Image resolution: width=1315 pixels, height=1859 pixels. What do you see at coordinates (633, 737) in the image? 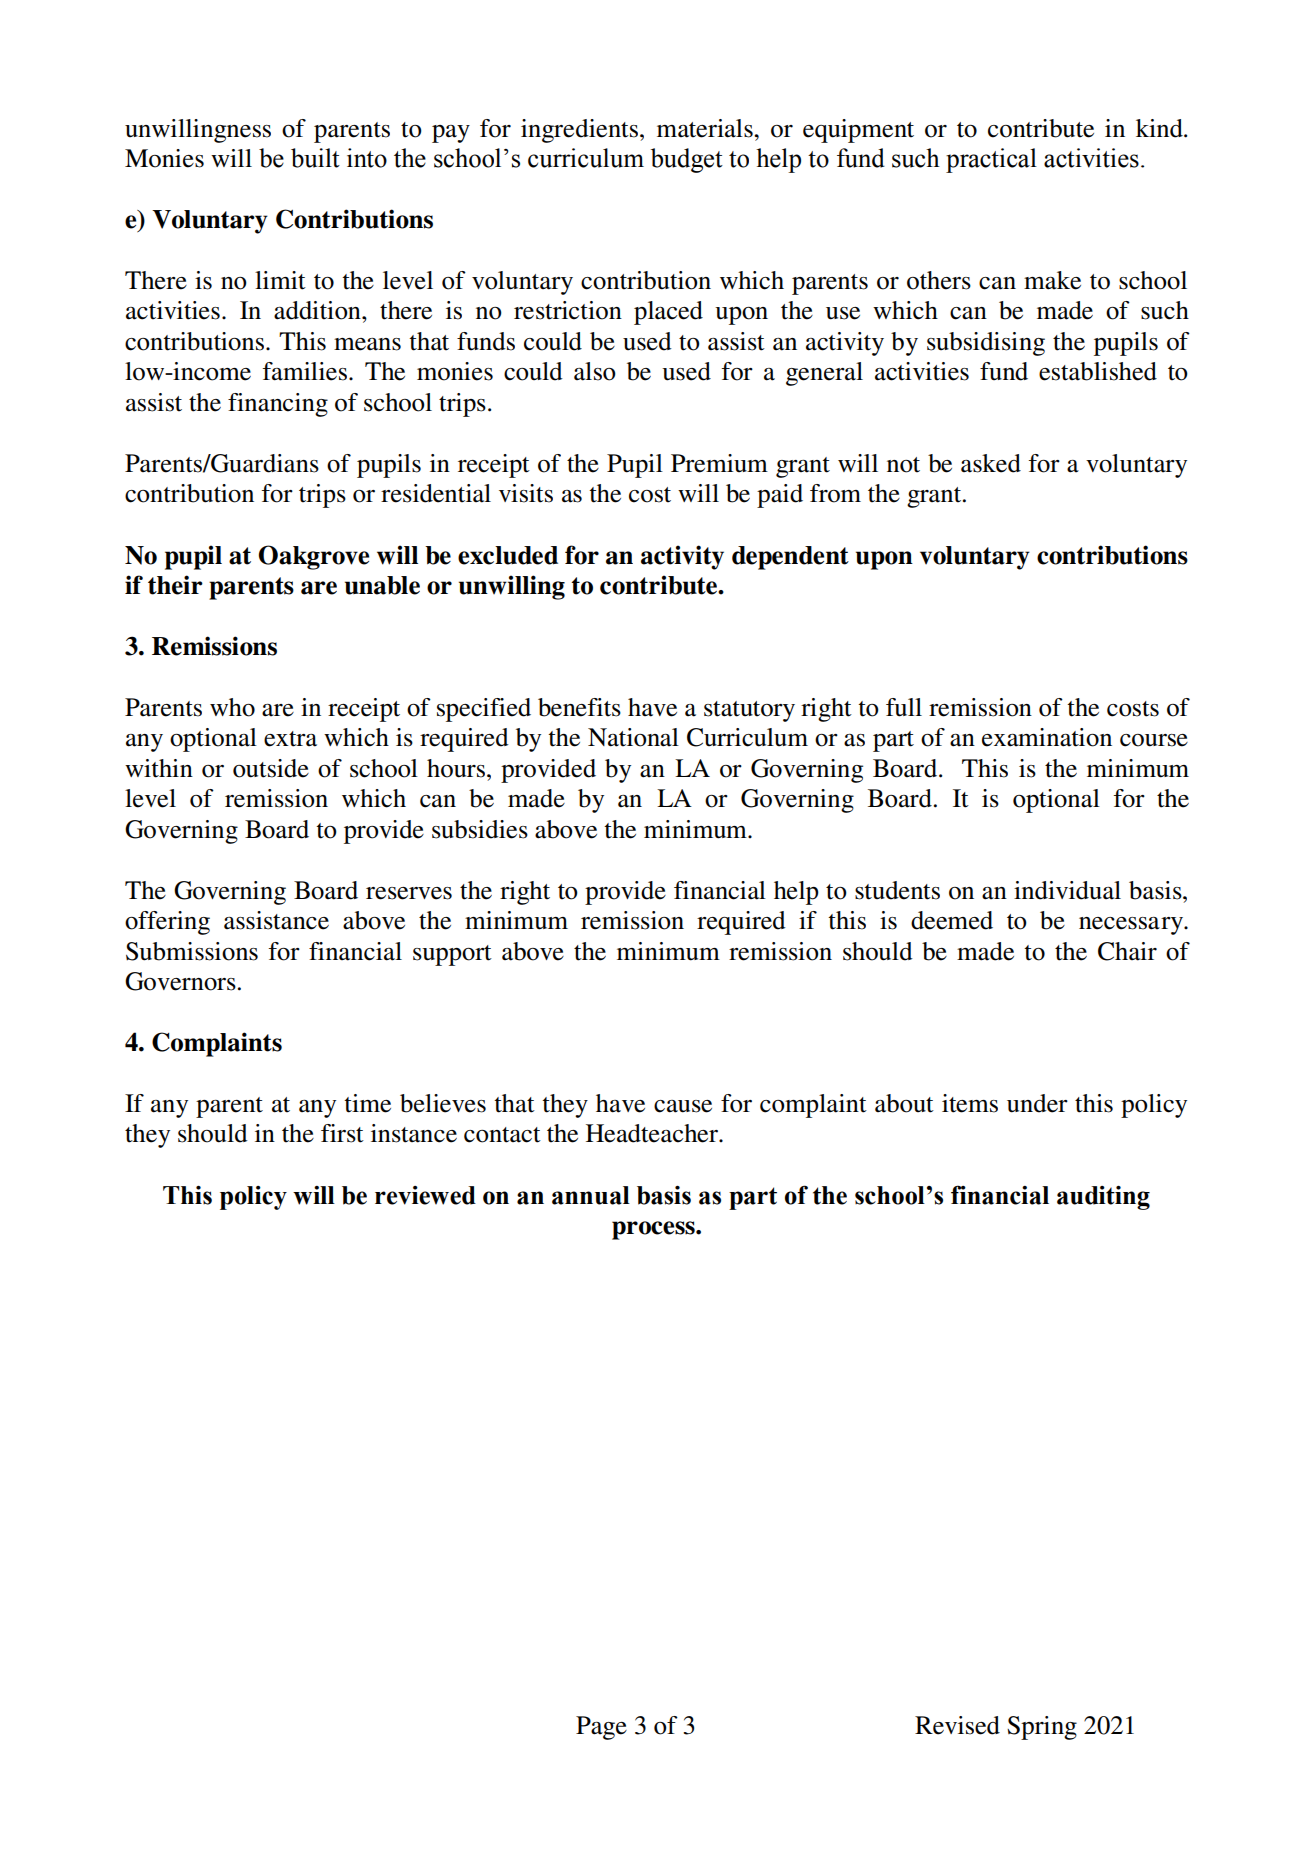
I see `National` at bounding box center [633, 737].
